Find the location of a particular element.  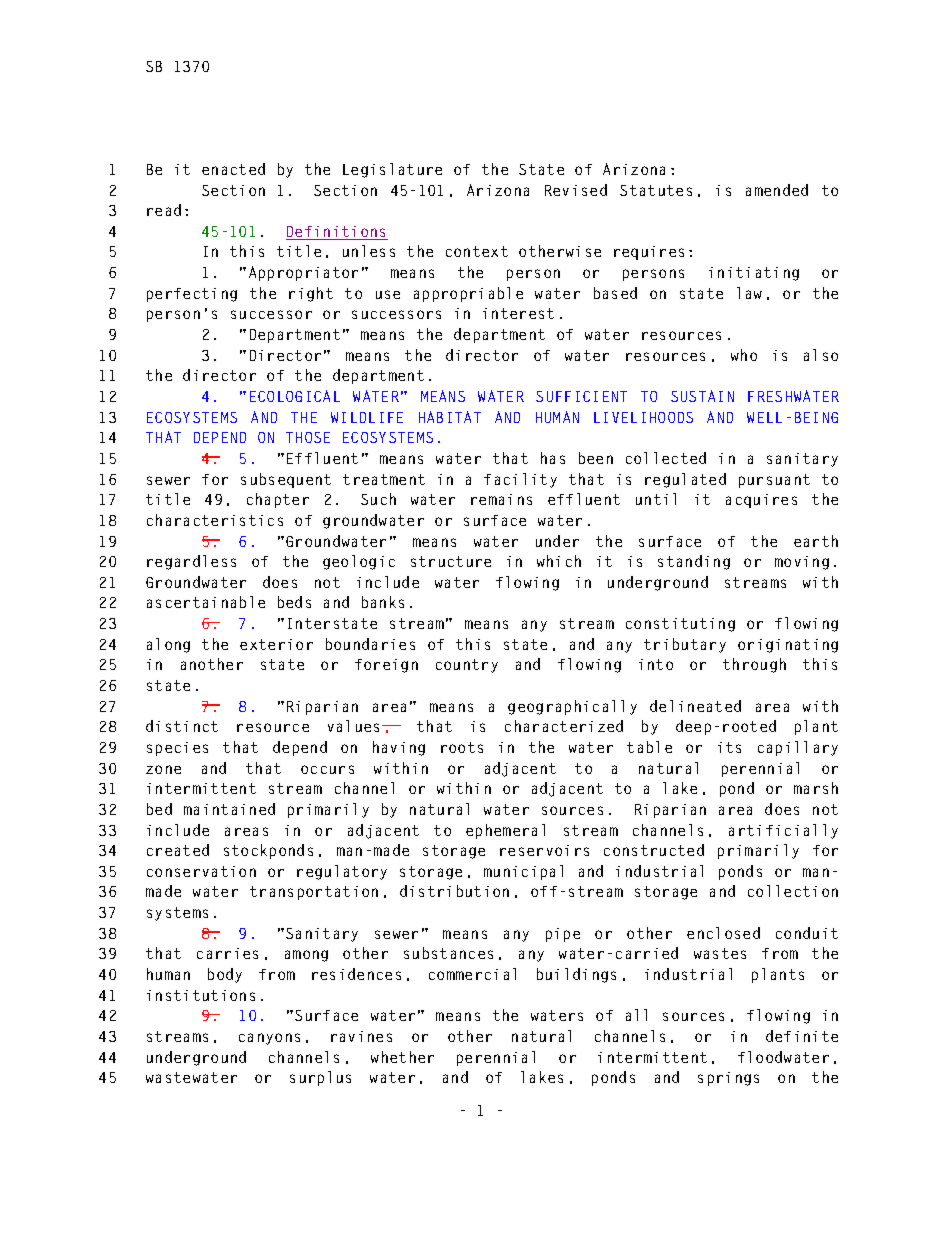

surplus is located at coordinates (320, 1078).
